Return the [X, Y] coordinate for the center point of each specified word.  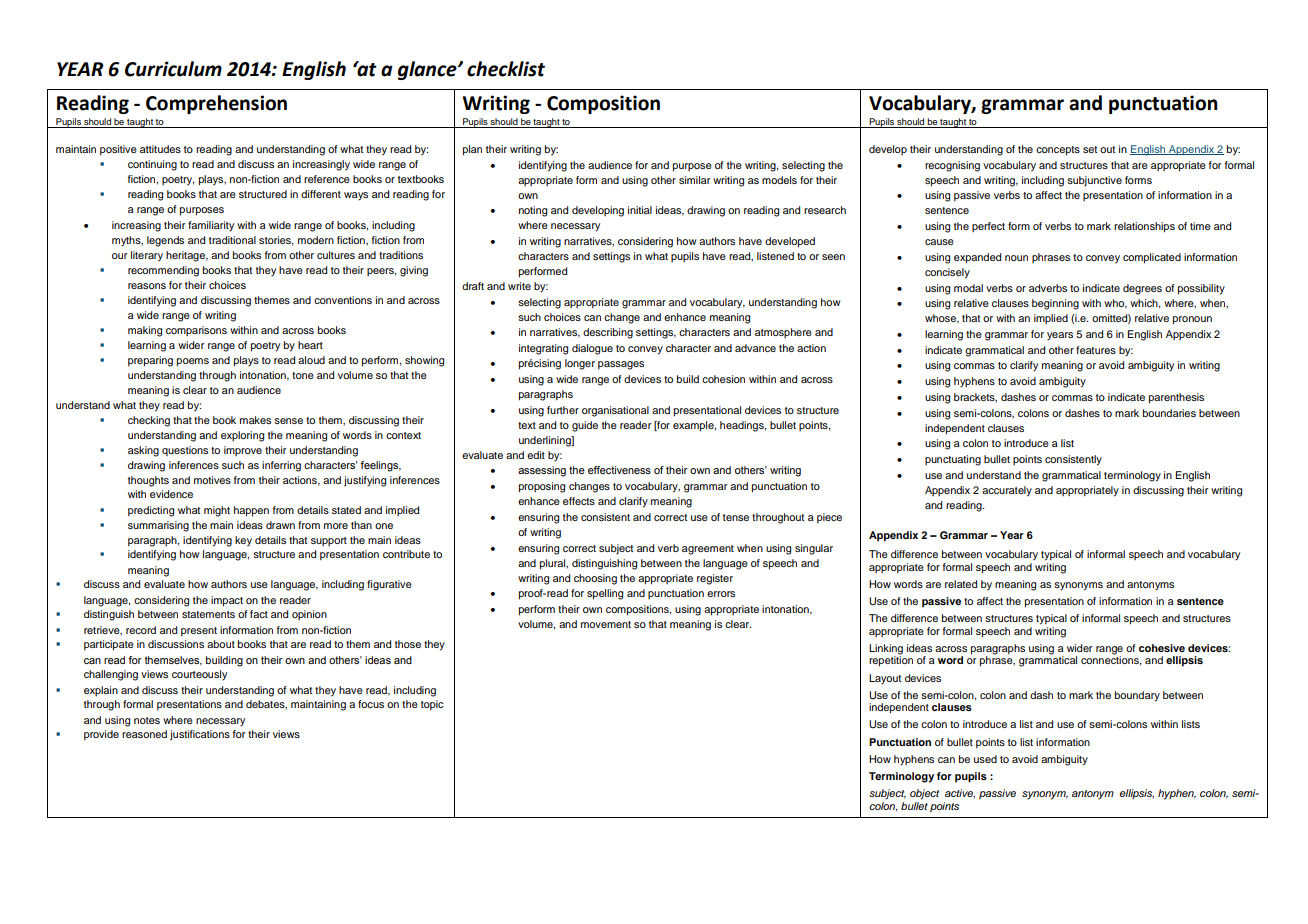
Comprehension [216, 104]
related [961, 584]
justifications [200, 735]
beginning [1055, 304]
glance [428, 70]
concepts [1058, 151]
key [243, 541]
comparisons [196, 331]
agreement [708, 550]
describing [608, 333]
